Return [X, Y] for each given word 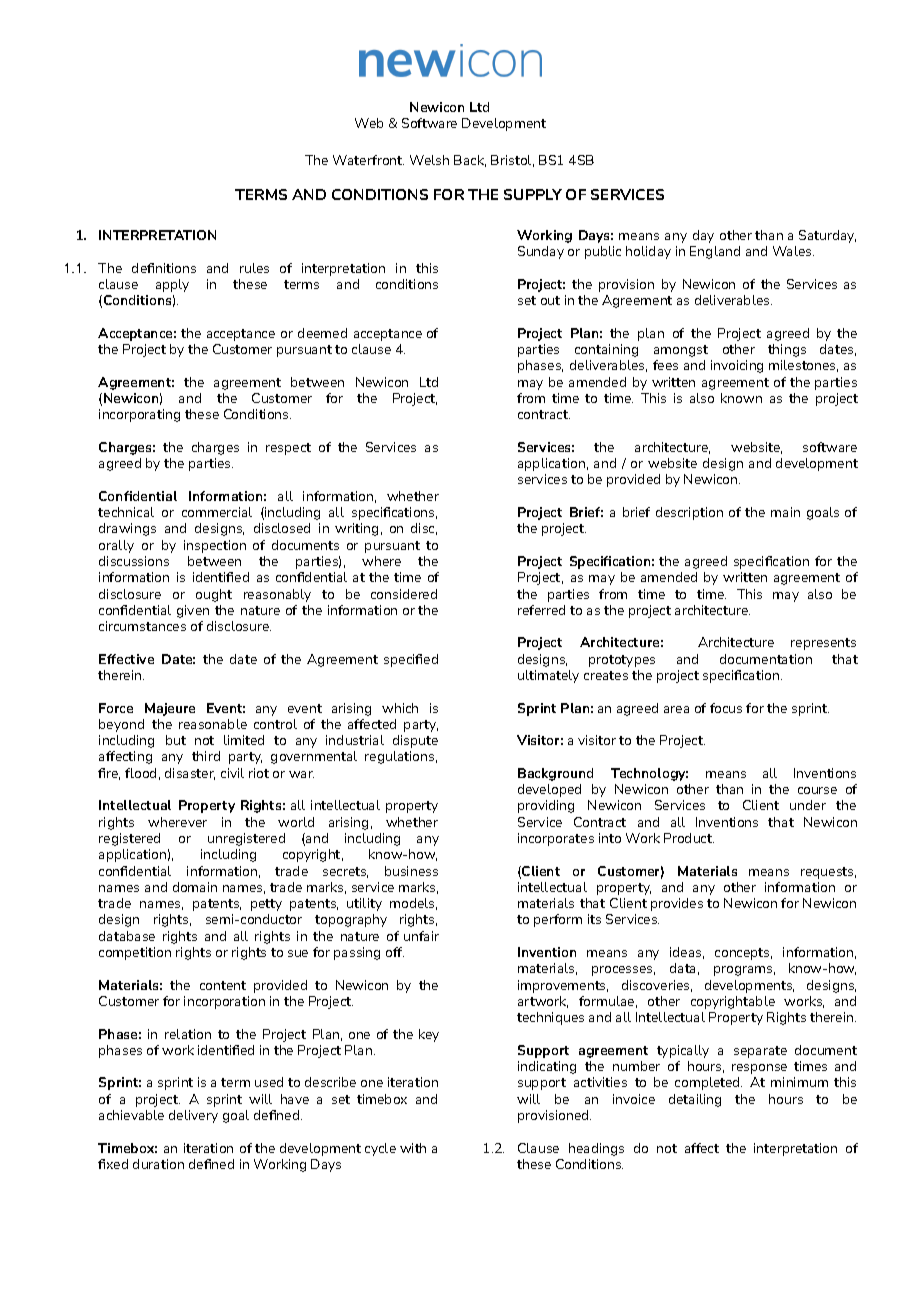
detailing [695, 1100]
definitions [164, 268]
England [715, 252]
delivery [193, 1116]
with [413, 1148]
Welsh [429, 160]
